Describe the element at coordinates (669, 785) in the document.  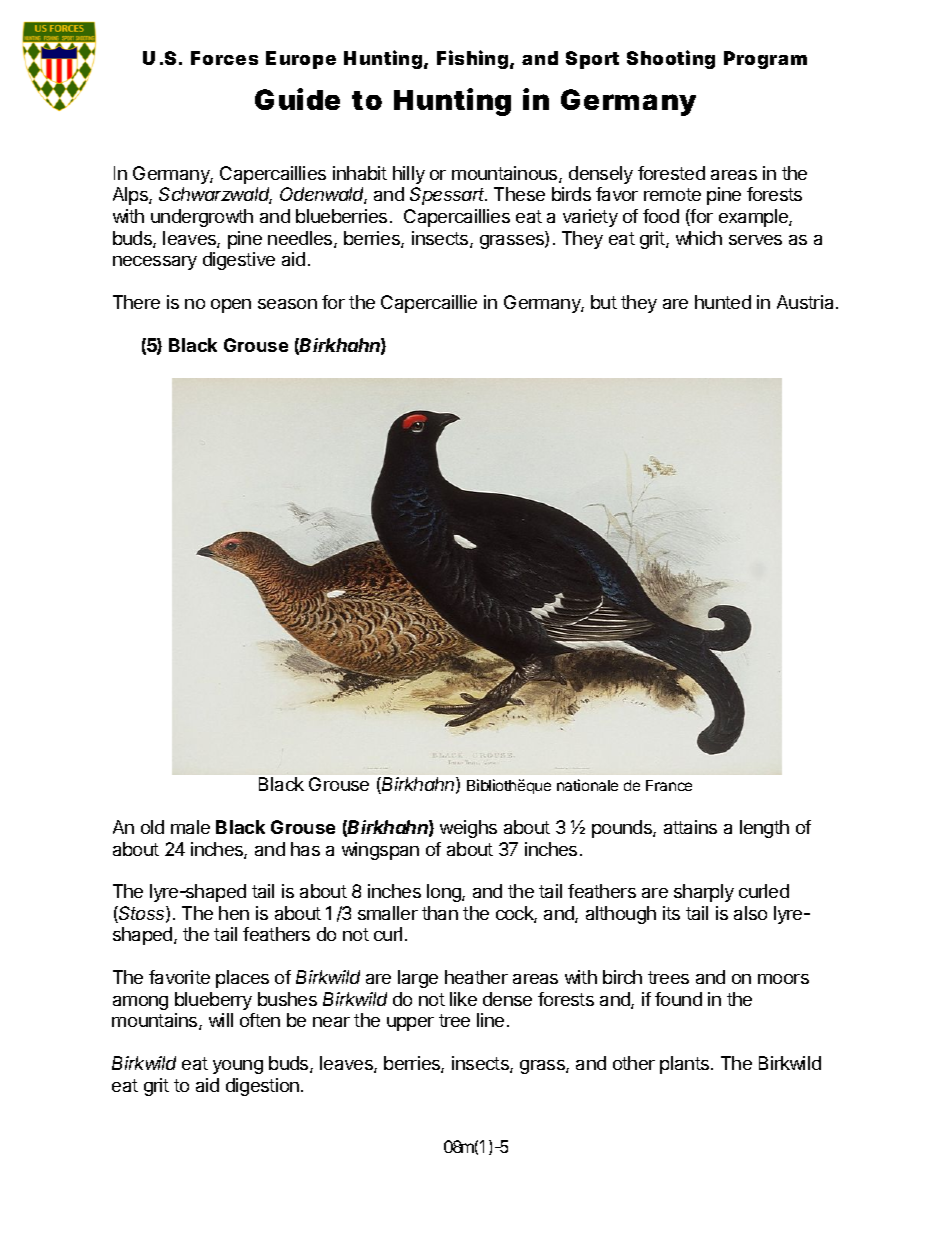
I see `France` at that location.
